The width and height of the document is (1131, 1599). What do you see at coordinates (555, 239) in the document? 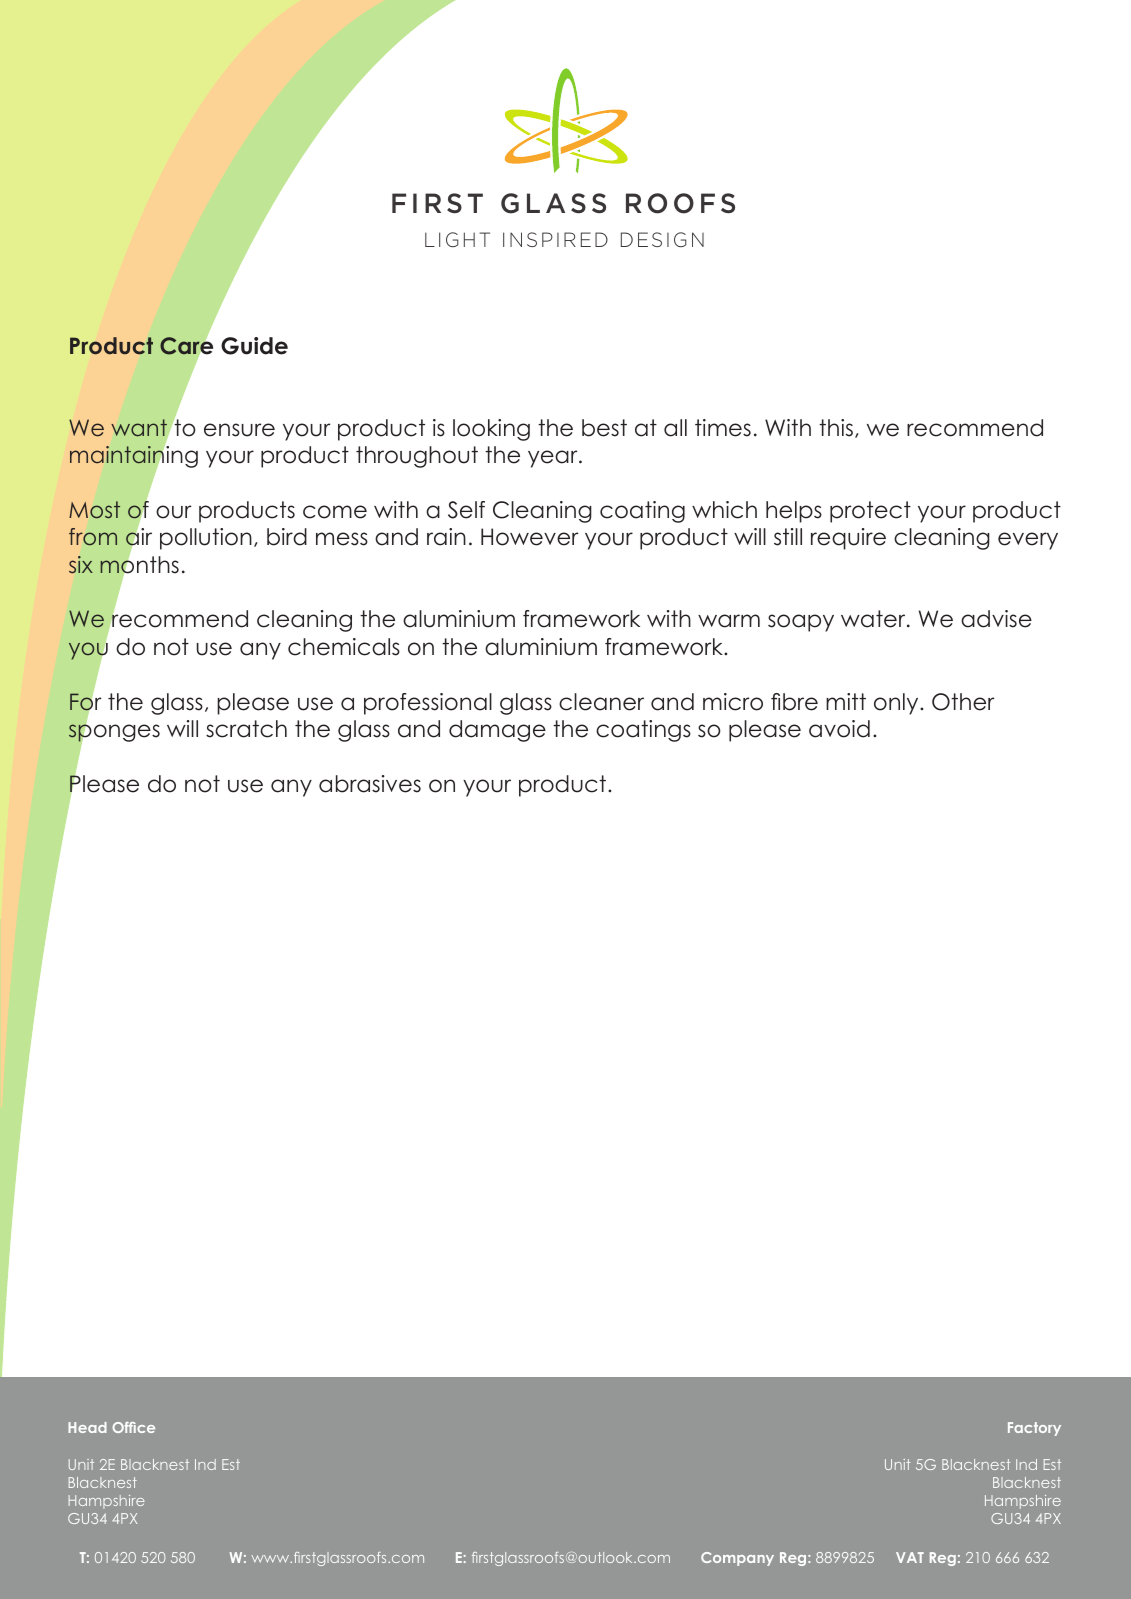
I see `INSPIRED` at bounding box center [555, 239].
